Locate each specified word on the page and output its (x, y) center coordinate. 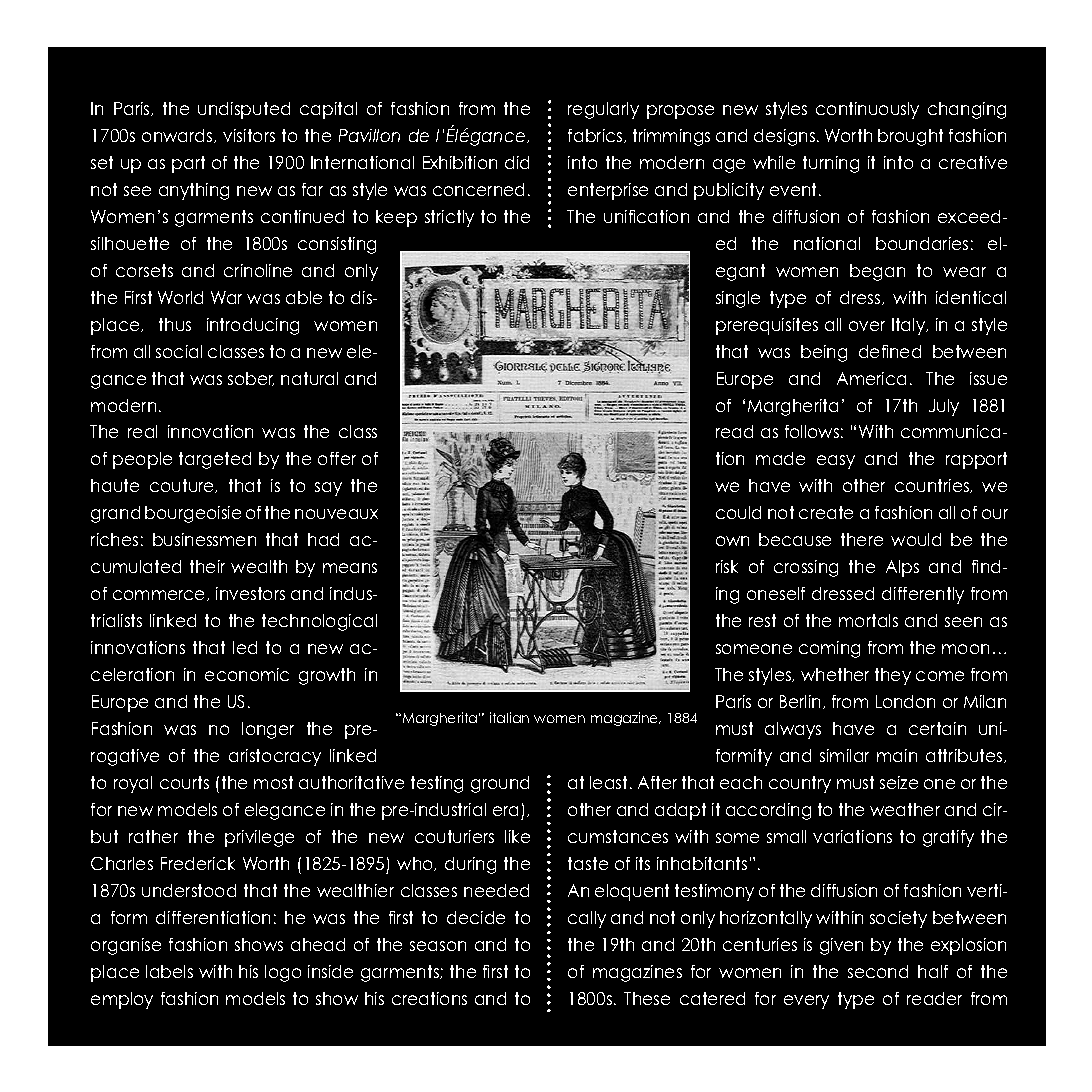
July (944, 407)
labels (169, 971)
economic (247, 674)
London (905, 701)
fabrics (596, 136)
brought (910, 137)
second (878, 971)
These (647, 998)
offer (337, 458)
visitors (249, 135)
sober (251, 379)
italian (509, 717)
